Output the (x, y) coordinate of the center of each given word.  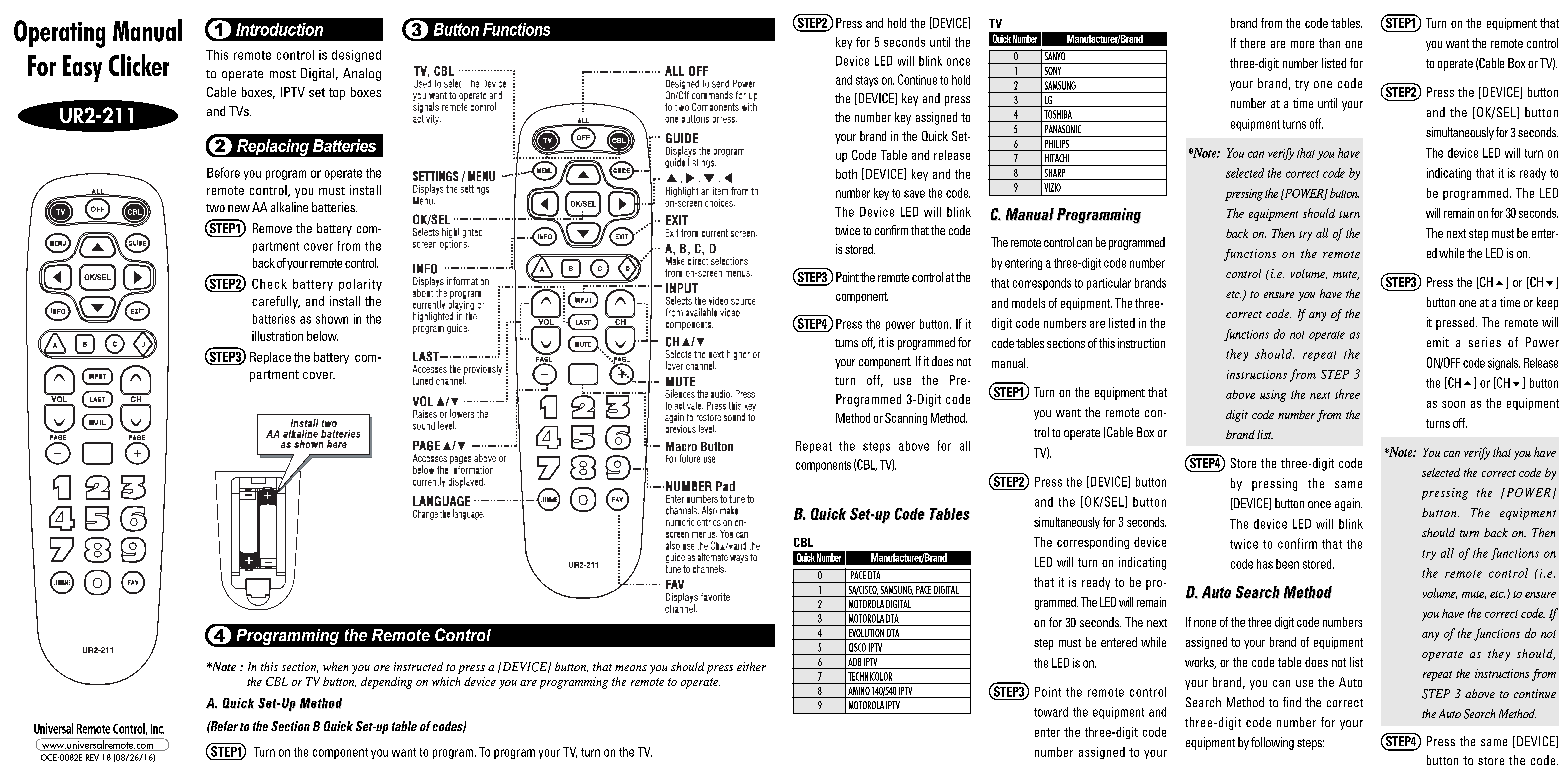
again (1348, 504)
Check (269, 284)
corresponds (1042, 284)
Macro (681, 446)
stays (867, 81)
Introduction (279, 29)
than (1329, 43)
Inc (157, 729)
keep (1547, 303)
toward (1051, 712)
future (690, 458)
